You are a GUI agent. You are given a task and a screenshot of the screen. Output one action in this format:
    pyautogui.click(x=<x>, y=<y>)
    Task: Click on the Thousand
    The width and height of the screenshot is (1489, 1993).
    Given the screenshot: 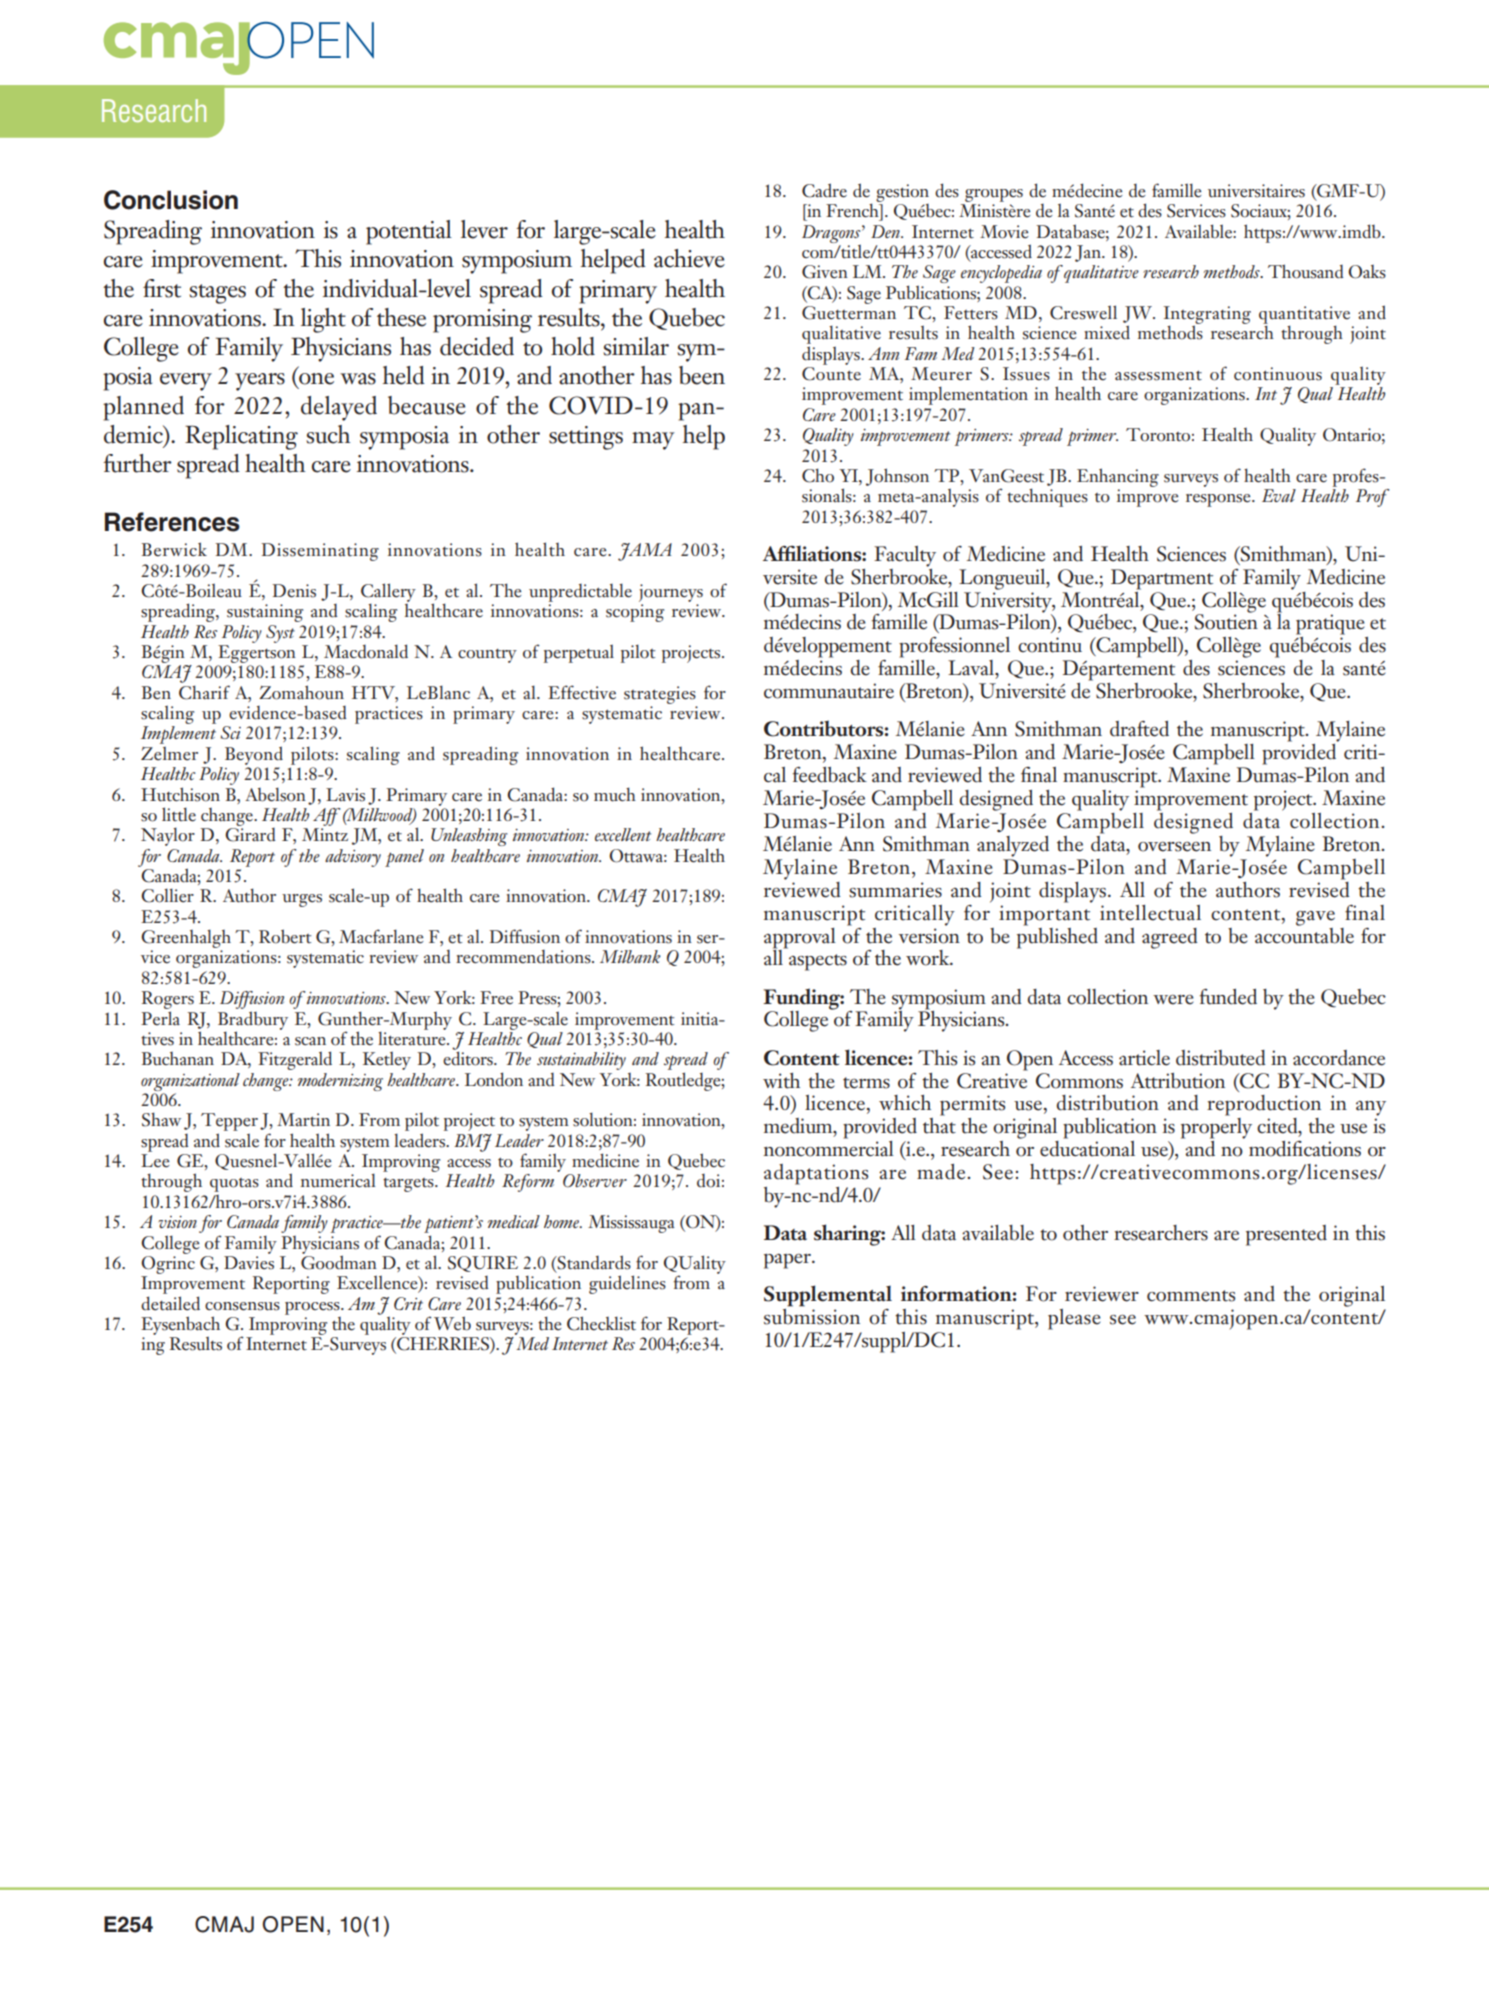 What is the action you would take?
    pyautogui.click(x=1306, y=271)
